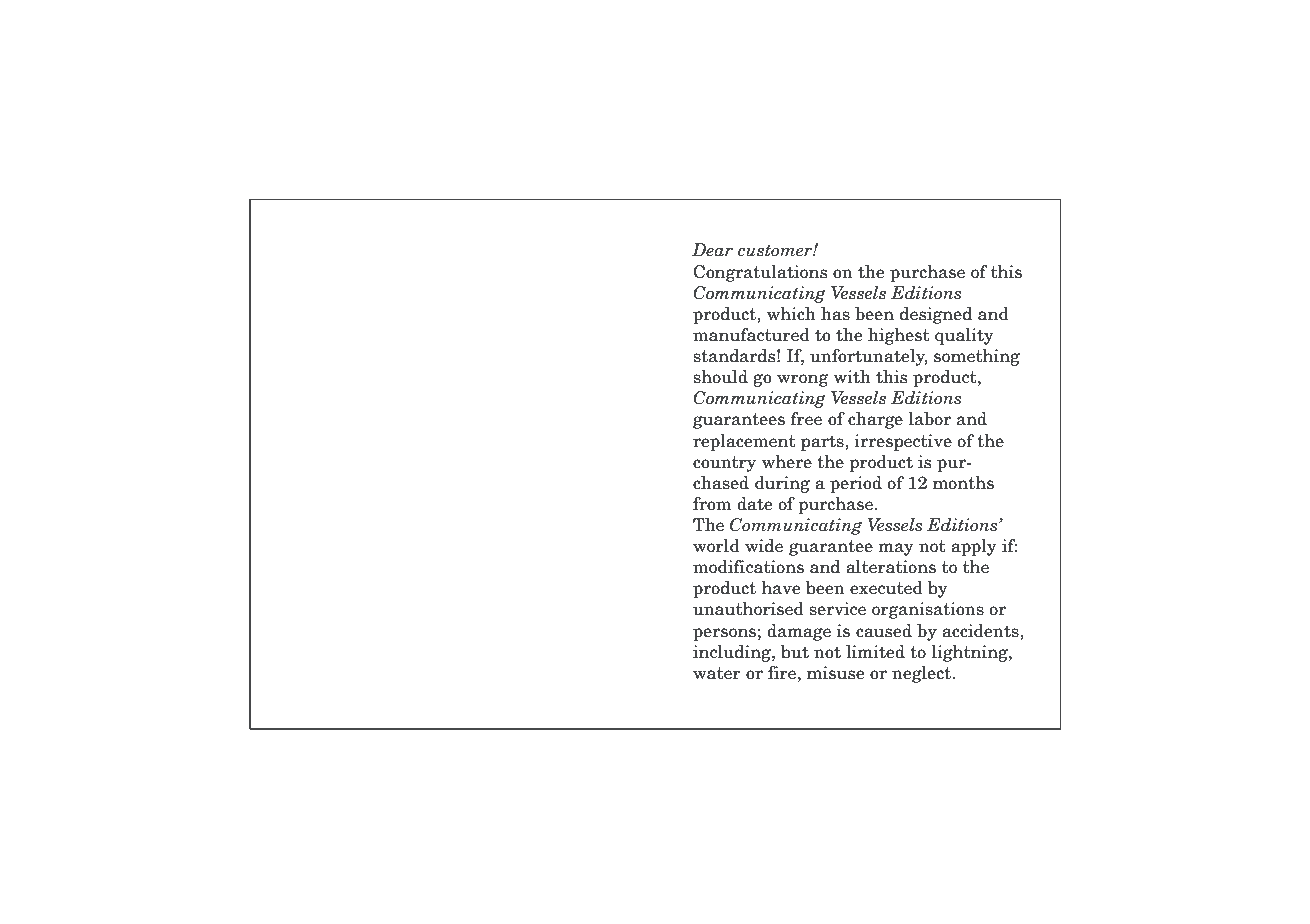  I want to click on organisations, so click(928, 610).
